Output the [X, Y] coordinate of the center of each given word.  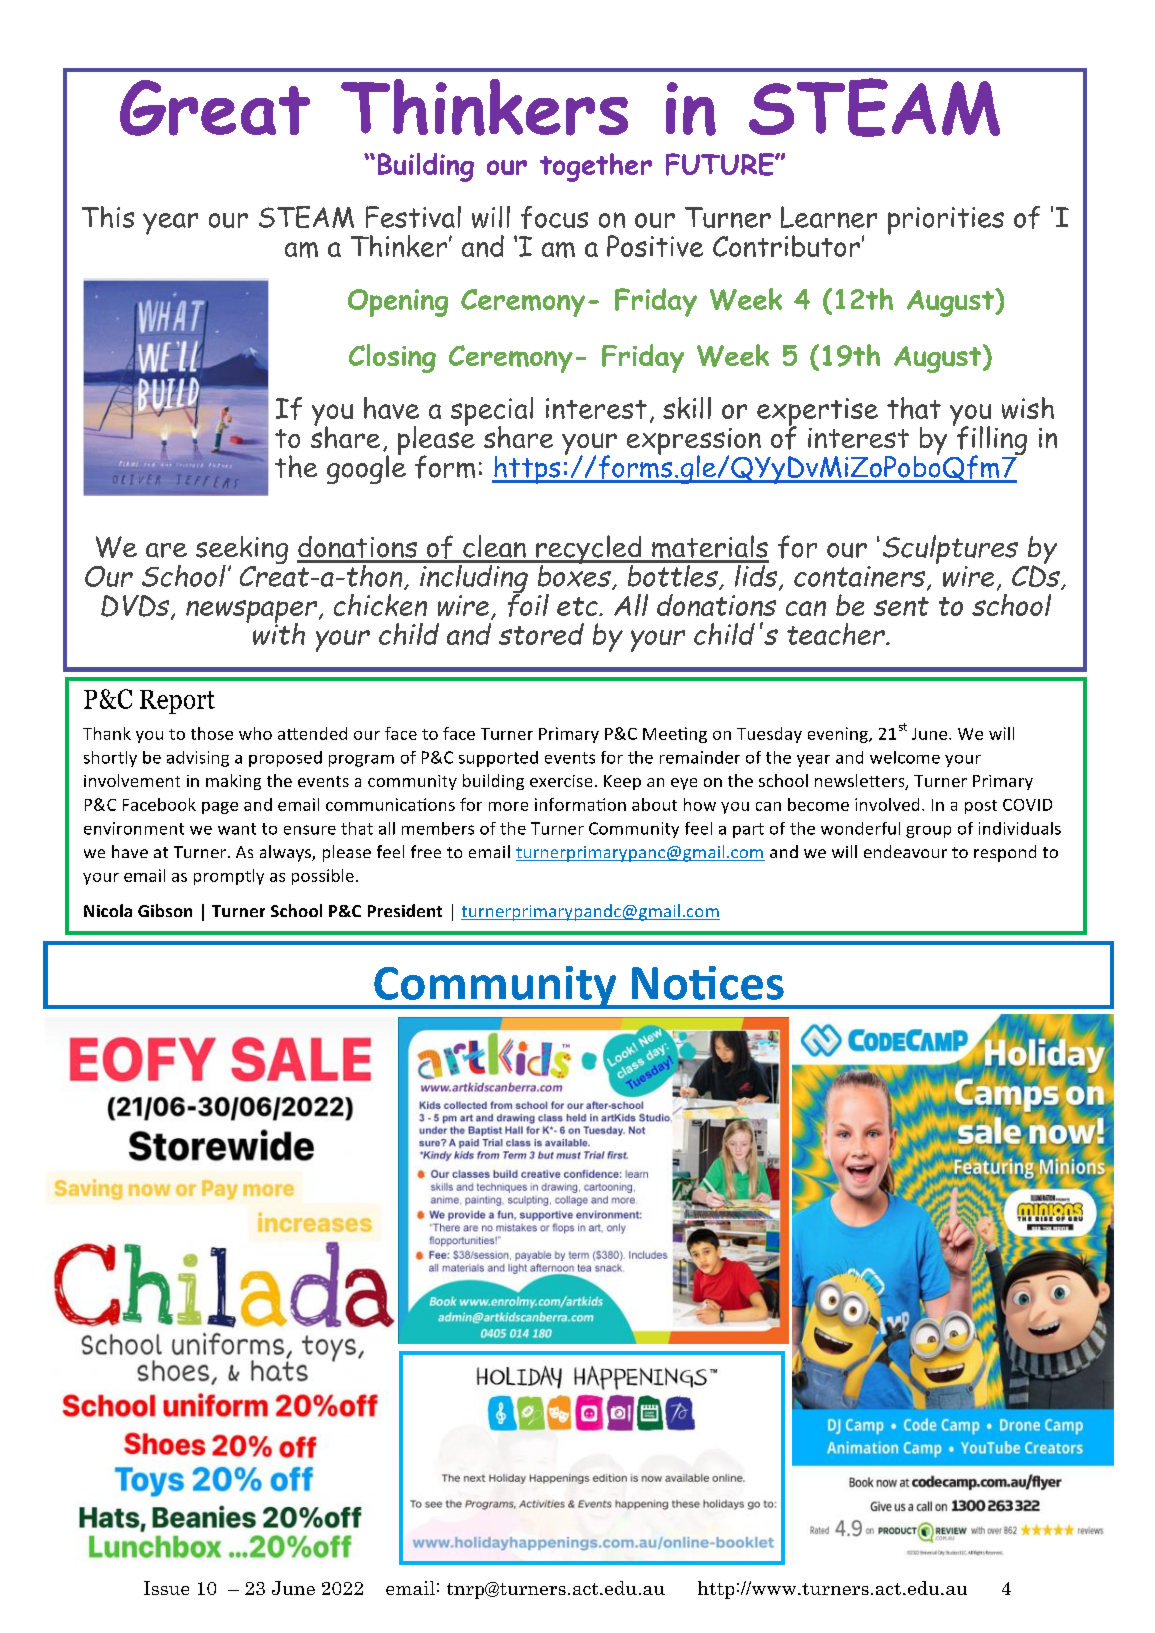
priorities [946, 221]
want [237, 829]
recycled [589, 551]
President [405, 910]
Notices [708, 983]
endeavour [905, 851]
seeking [242, 551]
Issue [166, 1588]
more [508, 806]
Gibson [165, 910]
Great [215, 108]
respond [1005, 853]
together [596, 167]
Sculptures [950, 551]
